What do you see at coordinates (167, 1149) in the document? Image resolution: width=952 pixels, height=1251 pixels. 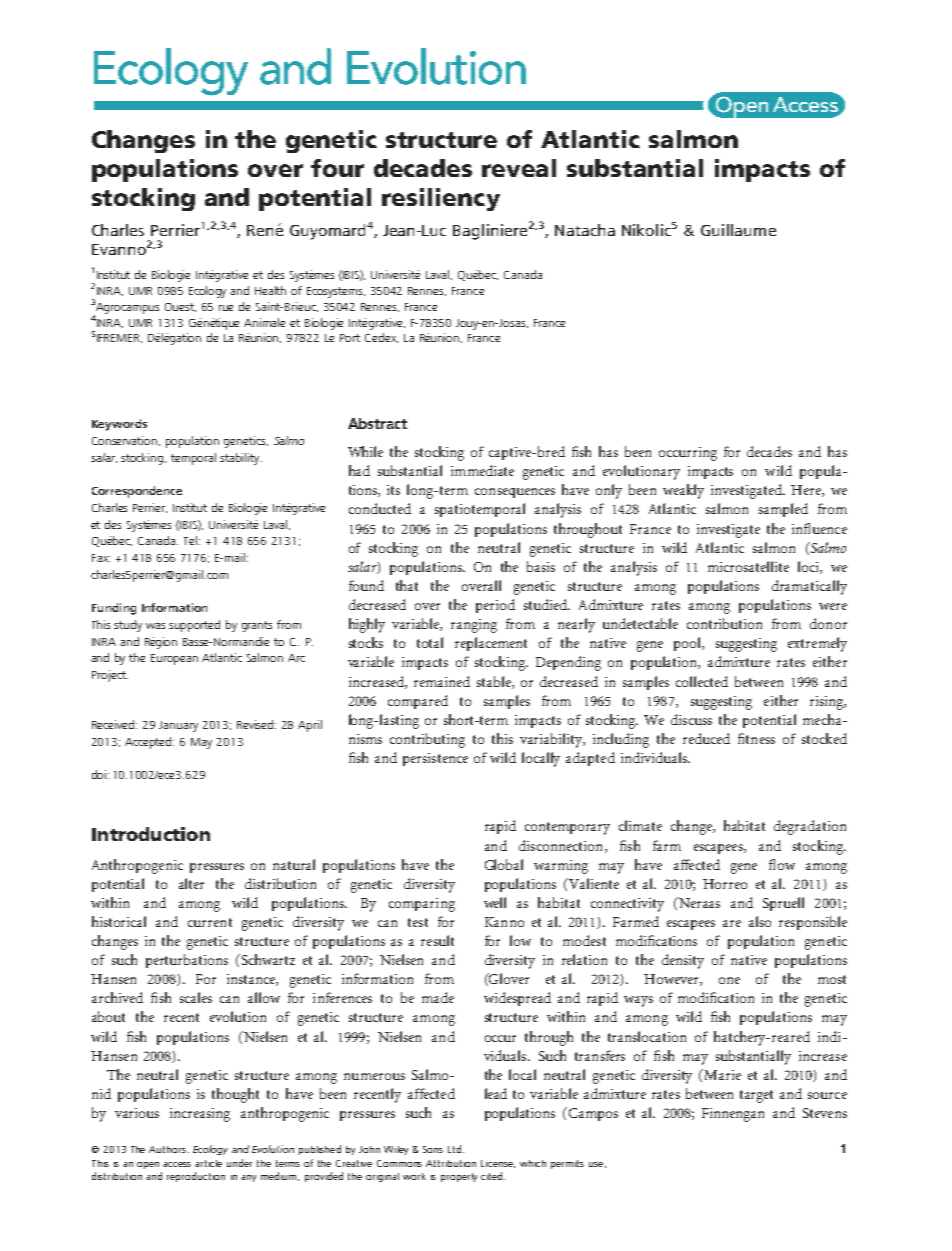 I see `Authors` at bounding box center [167, 1149].
